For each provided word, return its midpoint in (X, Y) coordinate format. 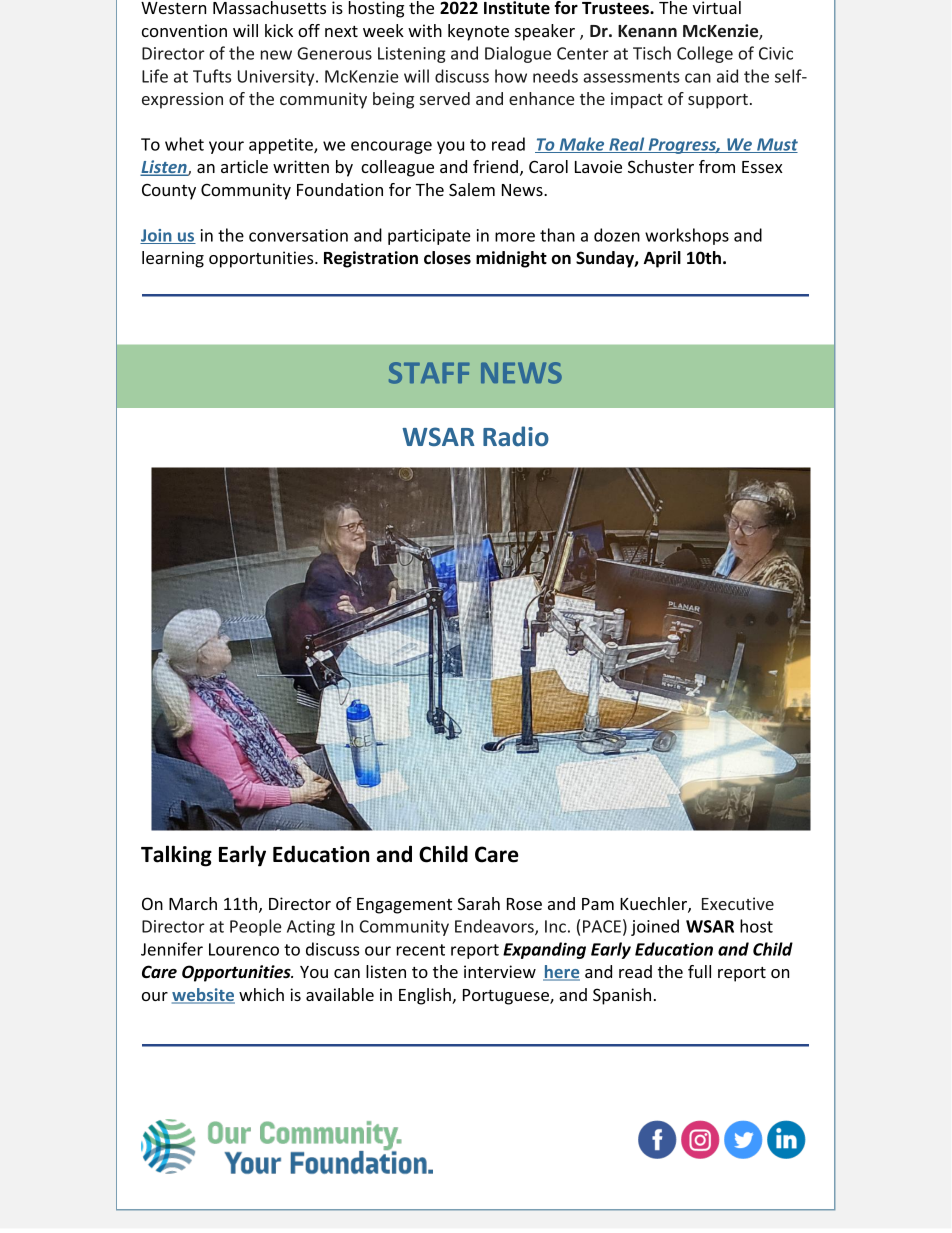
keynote (478, 32)
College (705, 54)
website (203, 996)
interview (500, 971)
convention (184, 30)
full (699, 971)
